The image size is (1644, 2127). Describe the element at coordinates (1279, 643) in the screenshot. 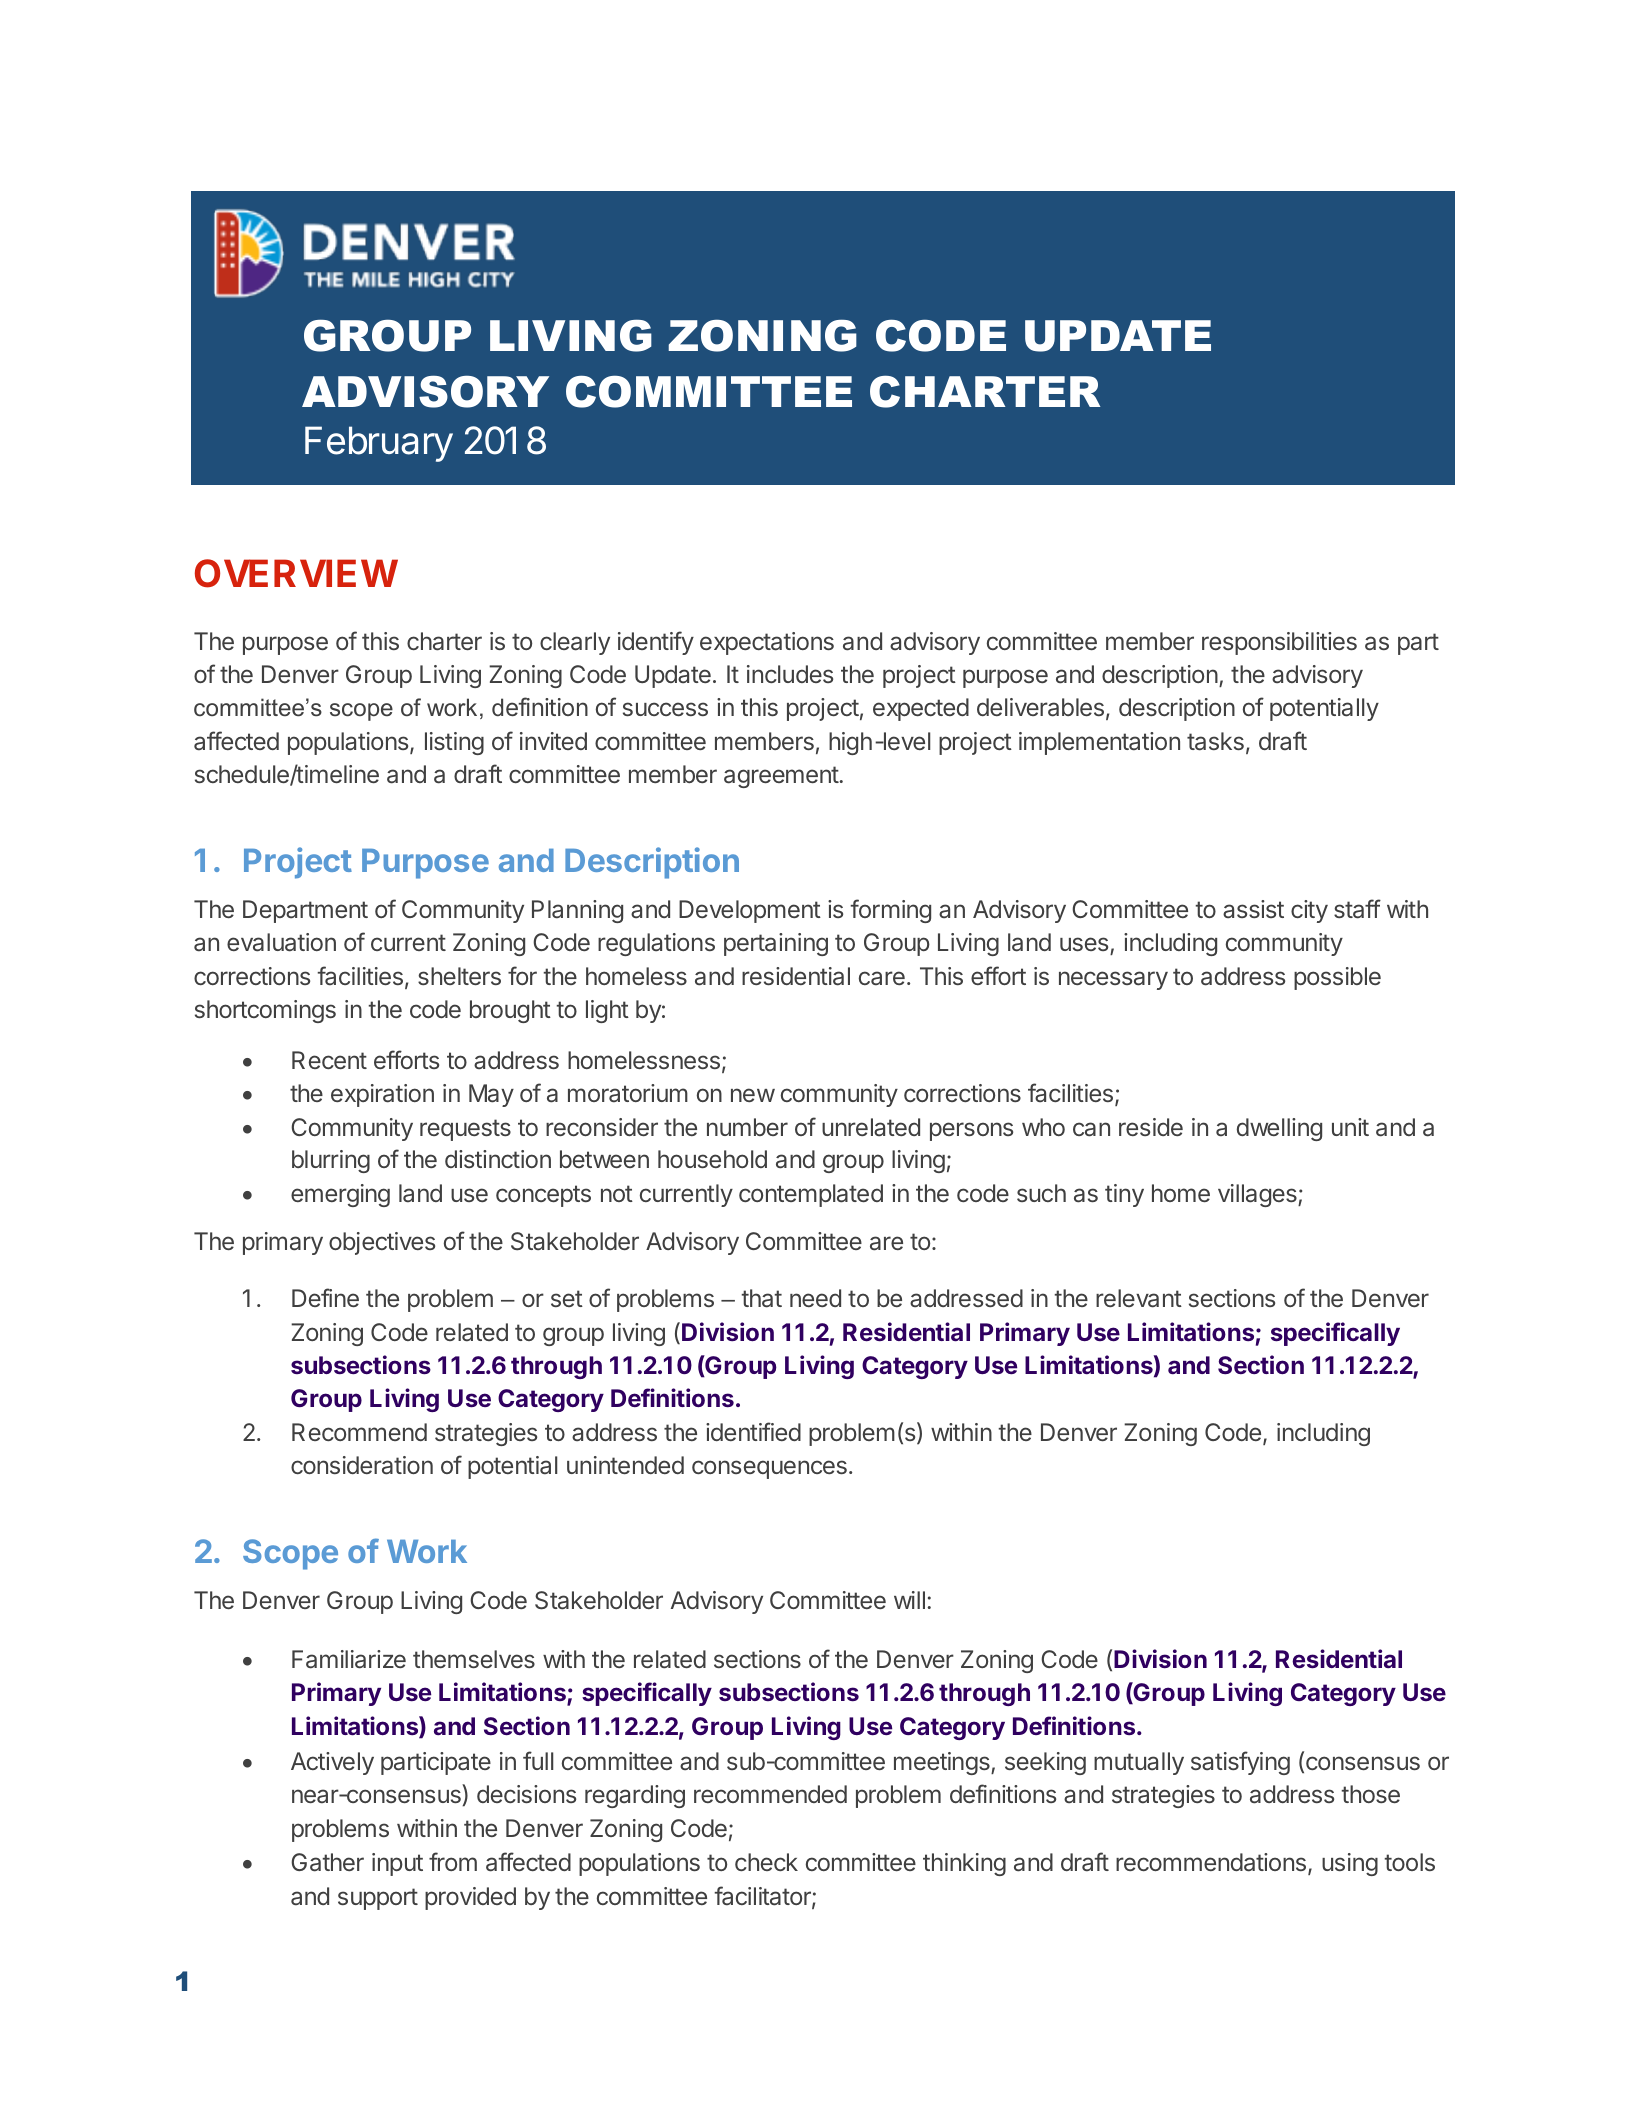

I see `responsibilities` at that location.
